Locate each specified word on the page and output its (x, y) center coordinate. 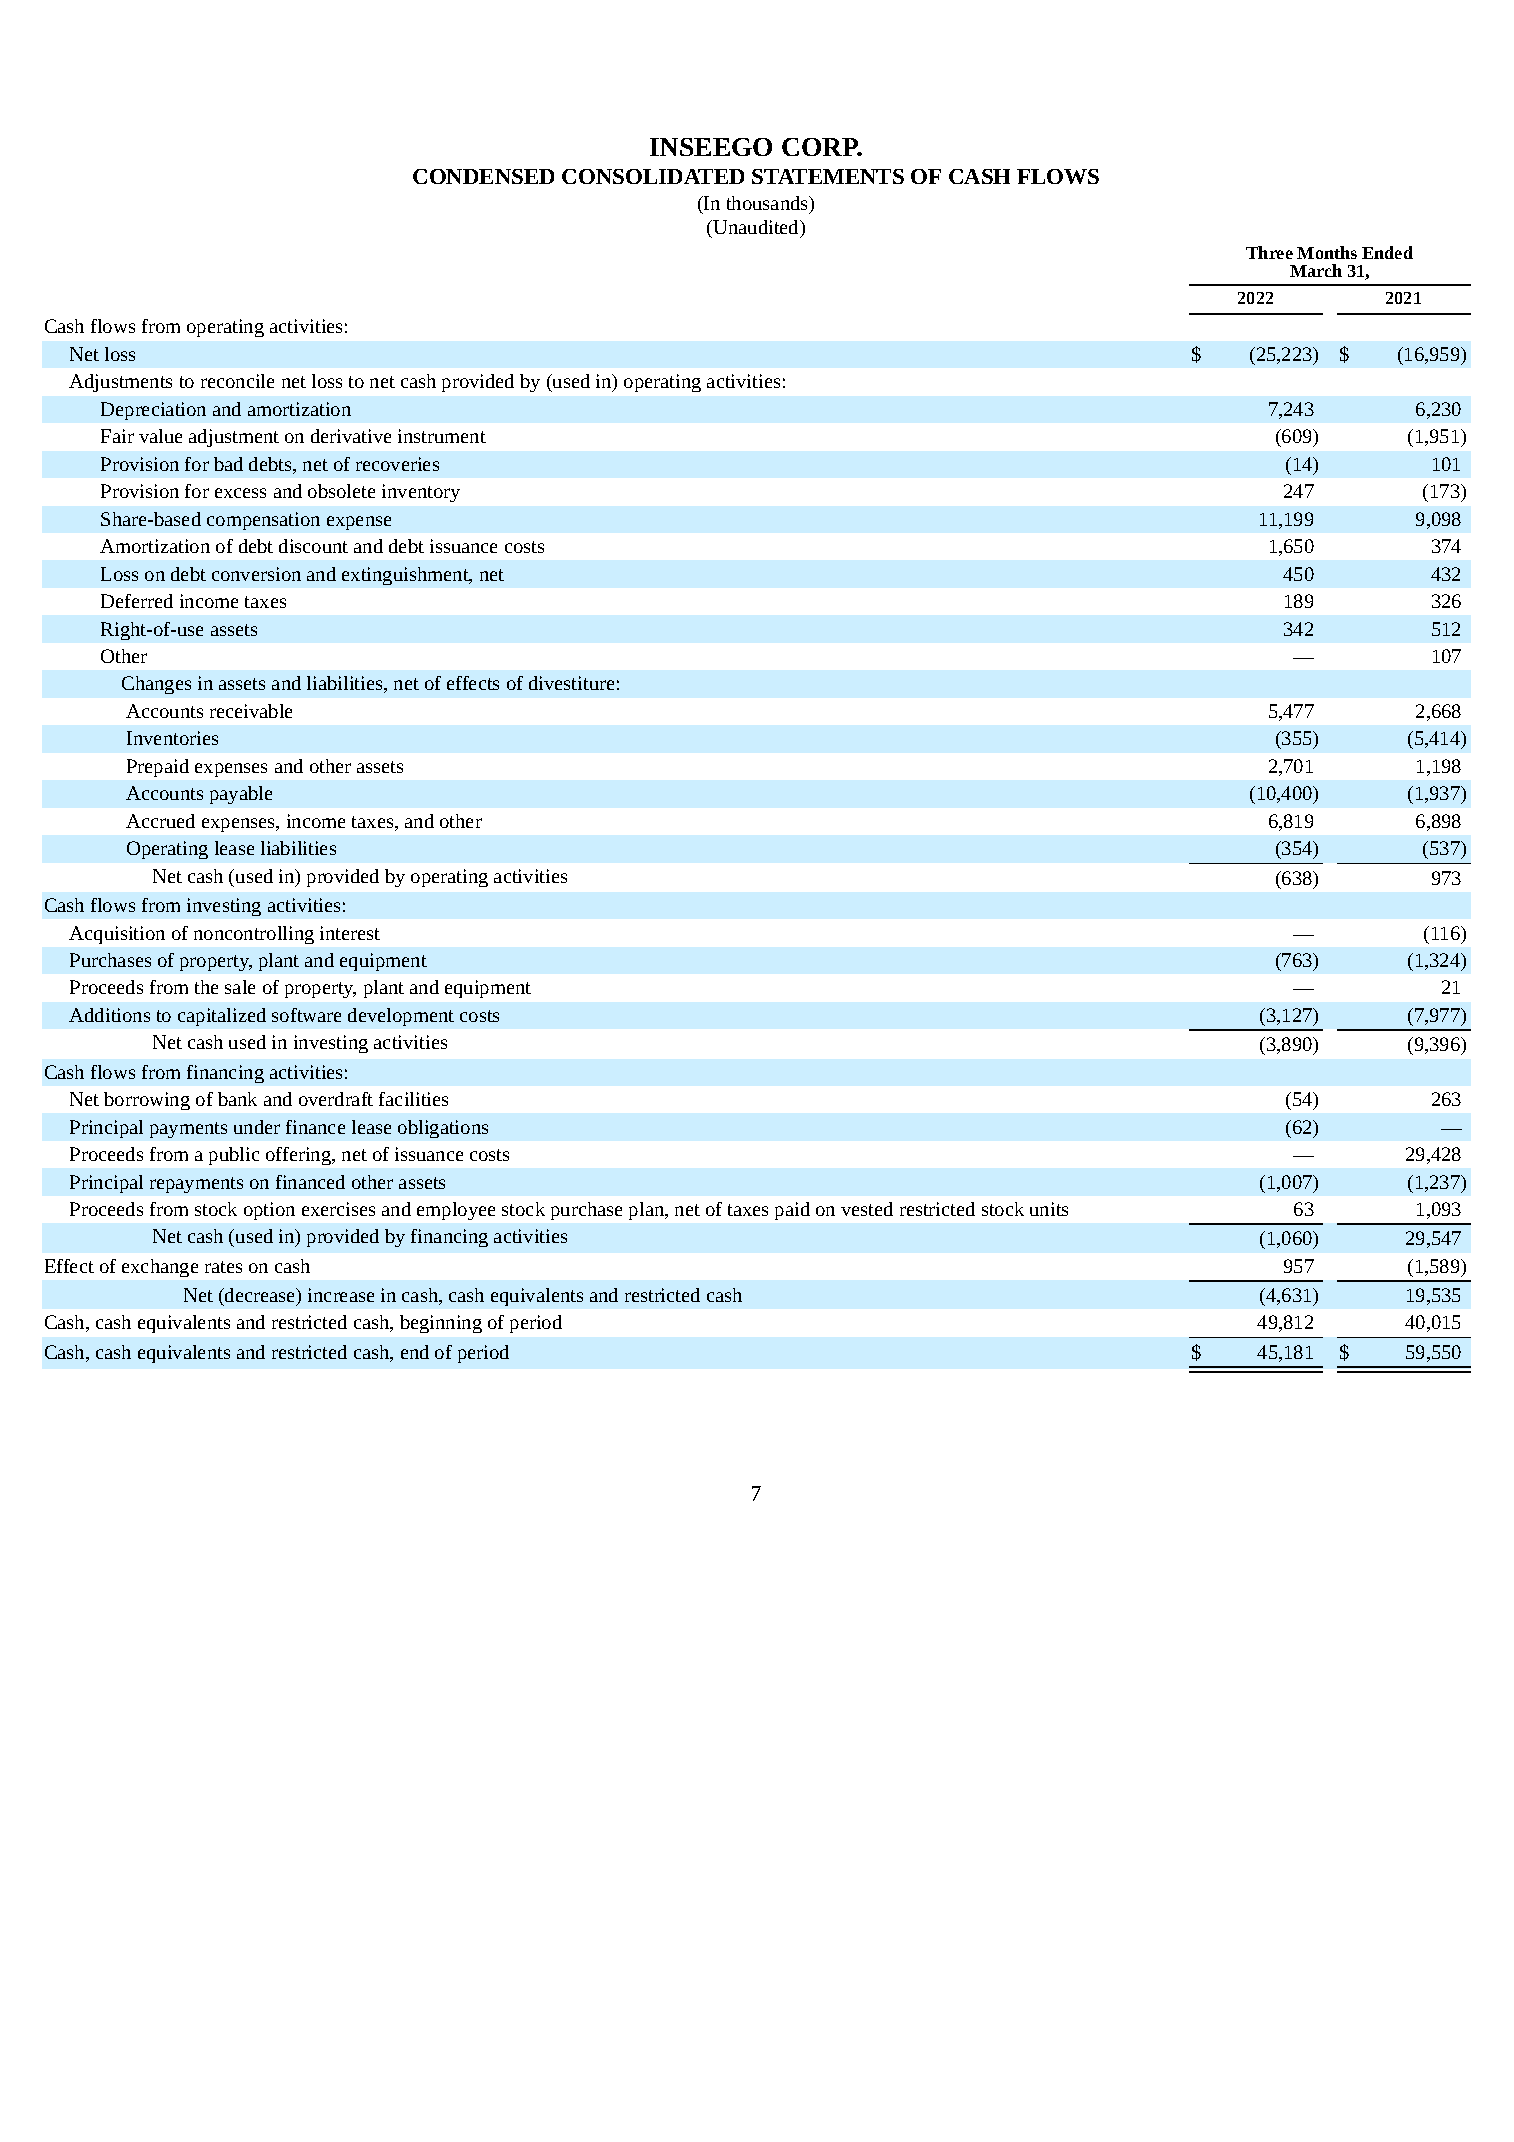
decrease (260, 1295)
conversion (256, 574)
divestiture (571, 683)
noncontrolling (254, 935)
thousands (768, 203)
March (1316, 270)
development (401, 1017)
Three (1269, 252)
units (1049, 1209)
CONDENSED (483, 176)
